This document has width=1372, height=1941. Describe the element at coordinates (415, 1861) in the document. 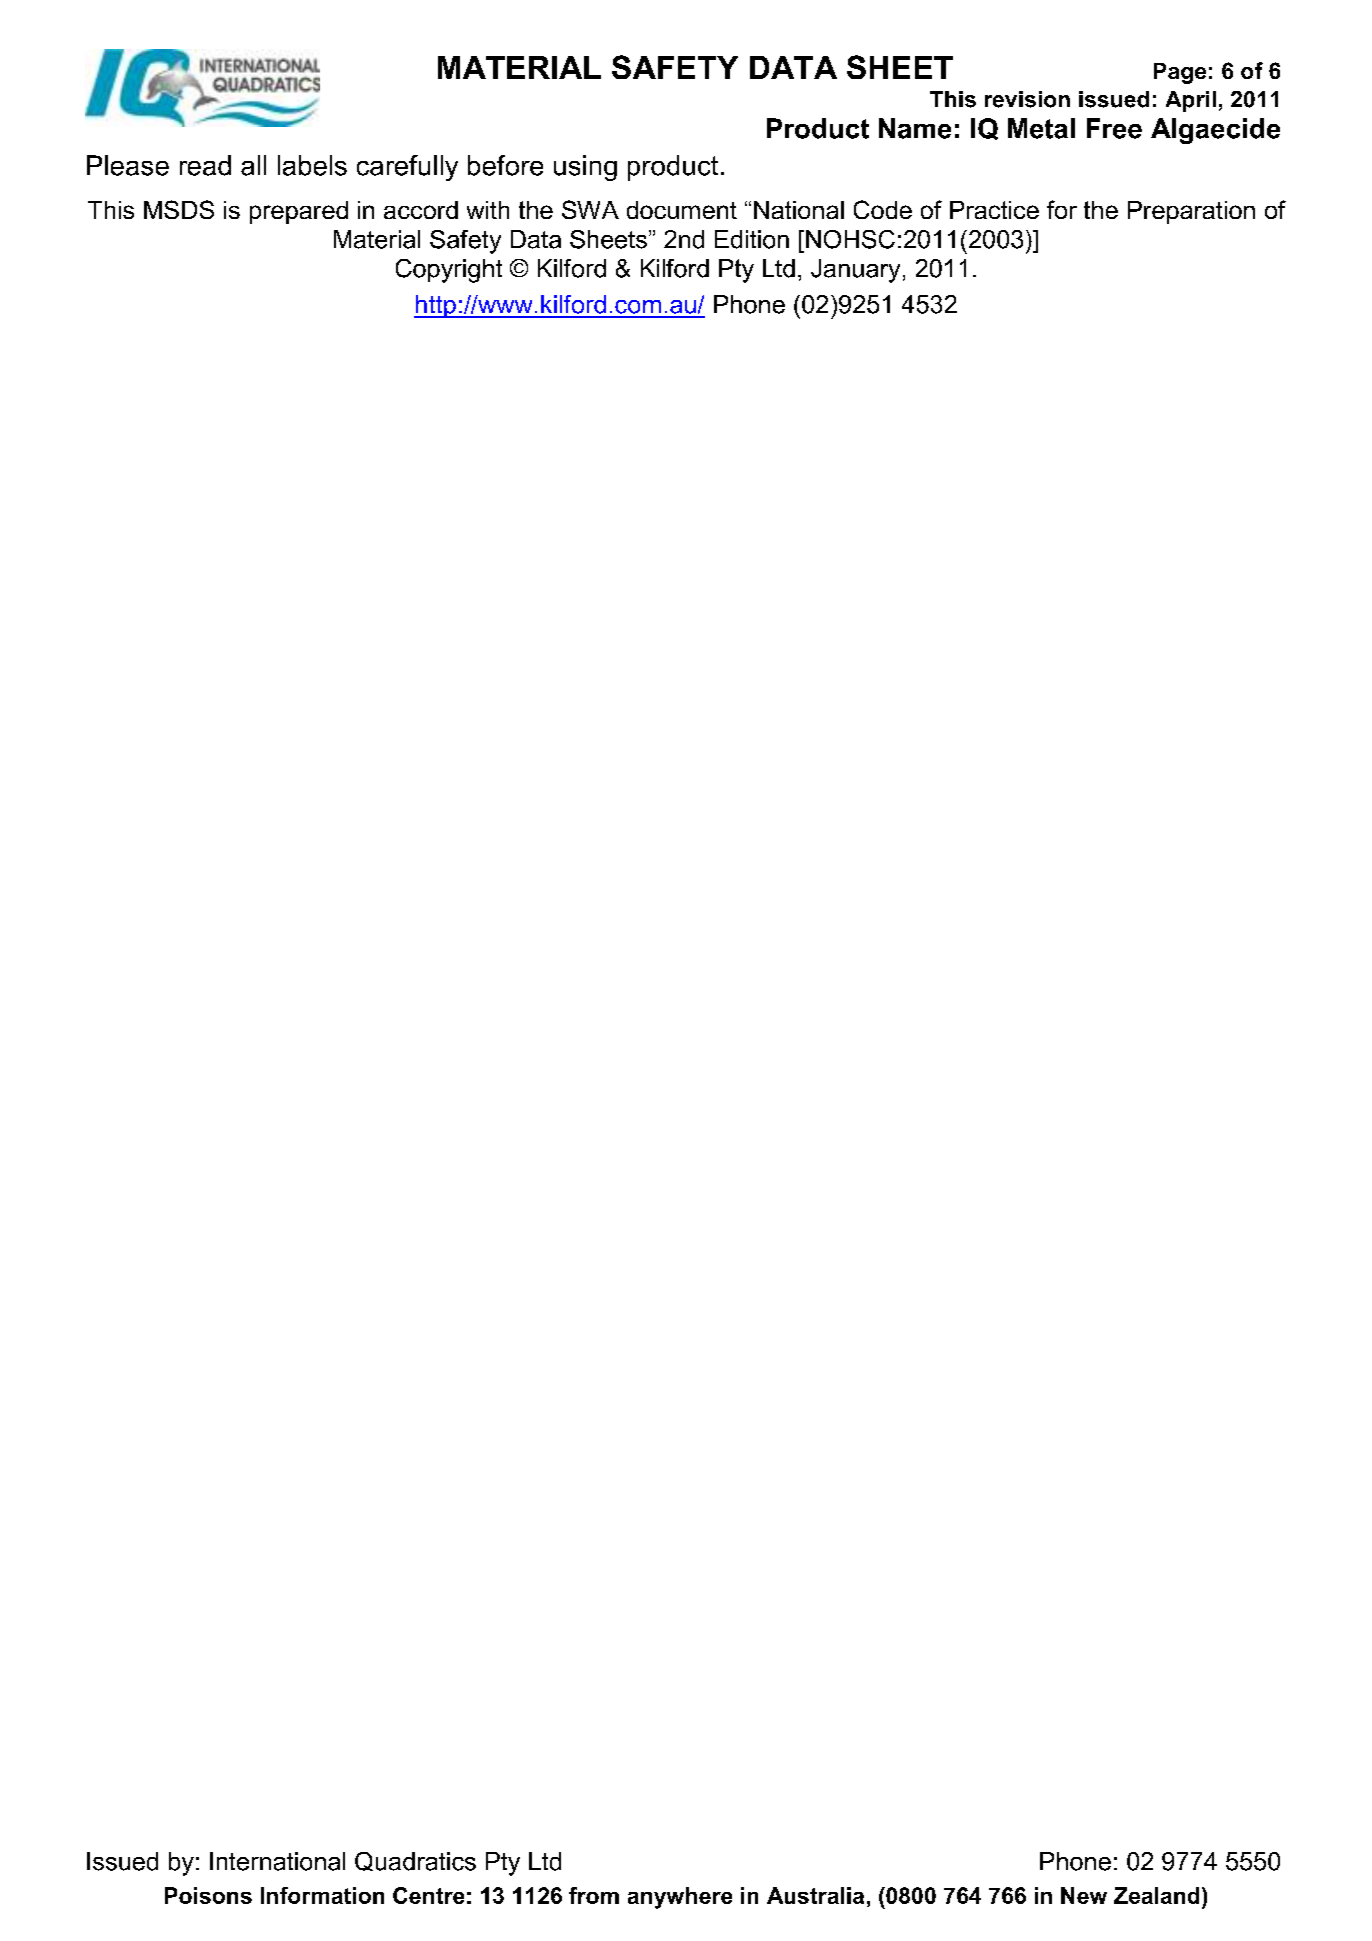

I see `Quadratics` at that location.
